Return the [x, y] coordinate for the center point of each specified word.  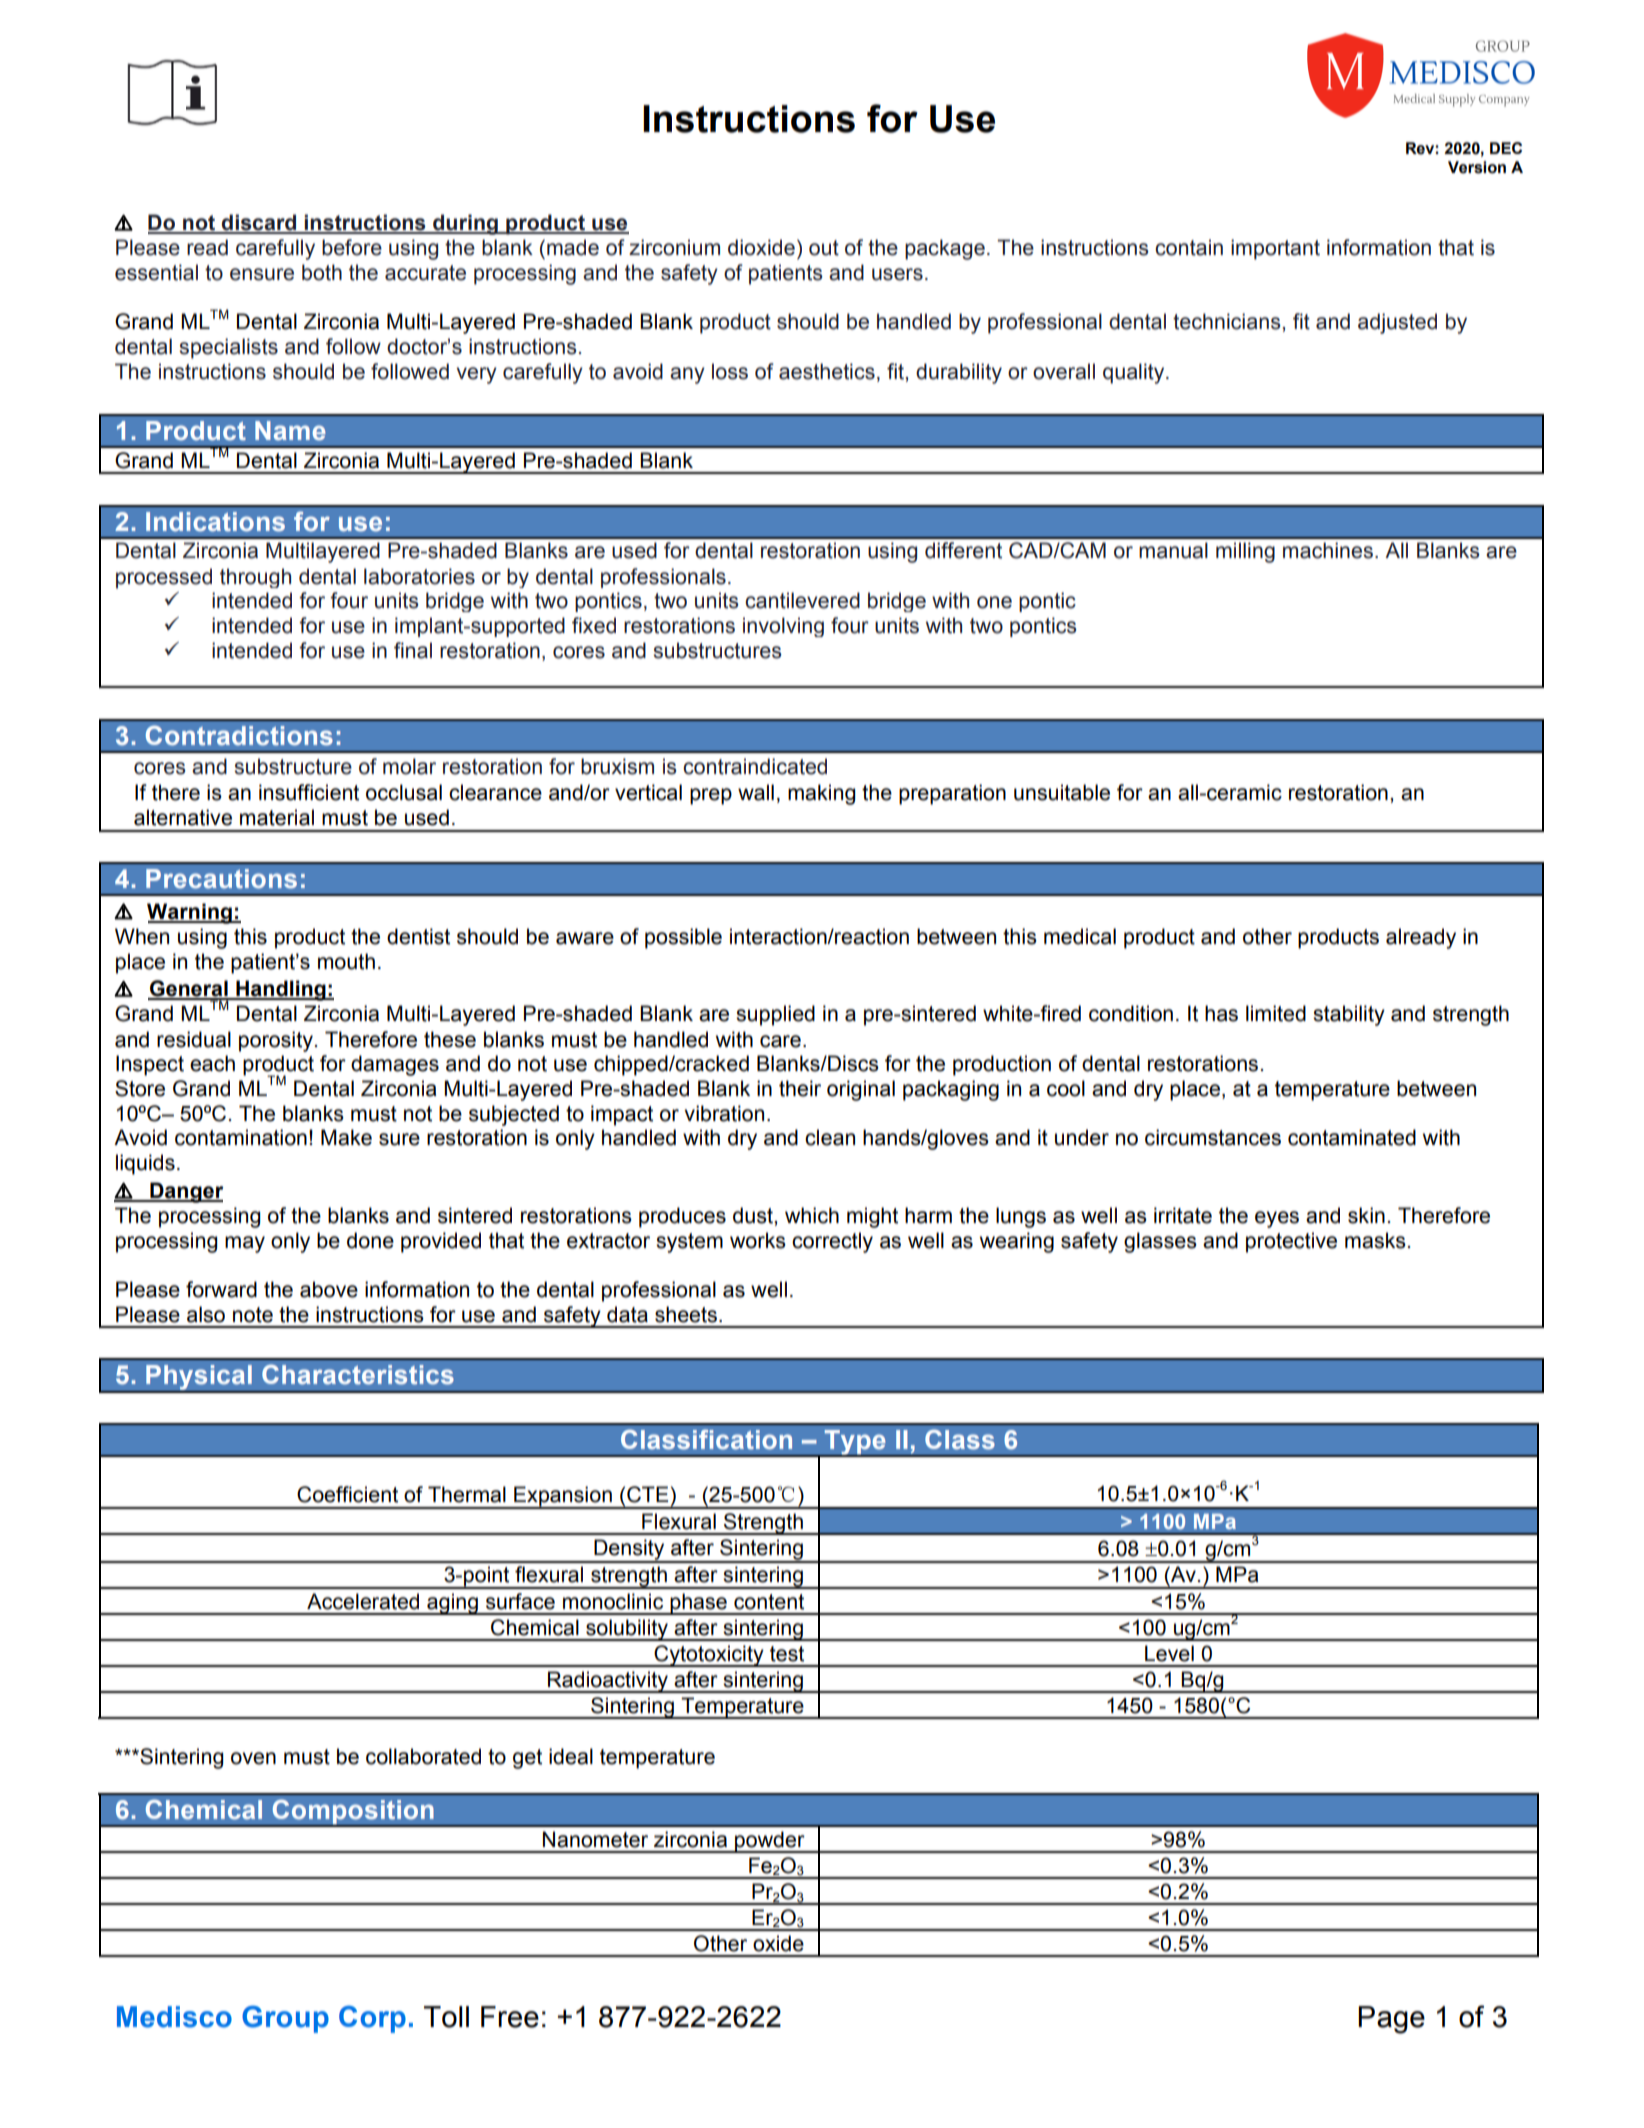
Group [285, 2019]
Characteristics [358, 1374]
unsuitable [1062, 792]
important [1275, 249]
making [821, 794]
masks [1375, 1240]
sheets [687, 1314]
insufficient [309, 792]
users [897, 274]
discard [259, 223]
